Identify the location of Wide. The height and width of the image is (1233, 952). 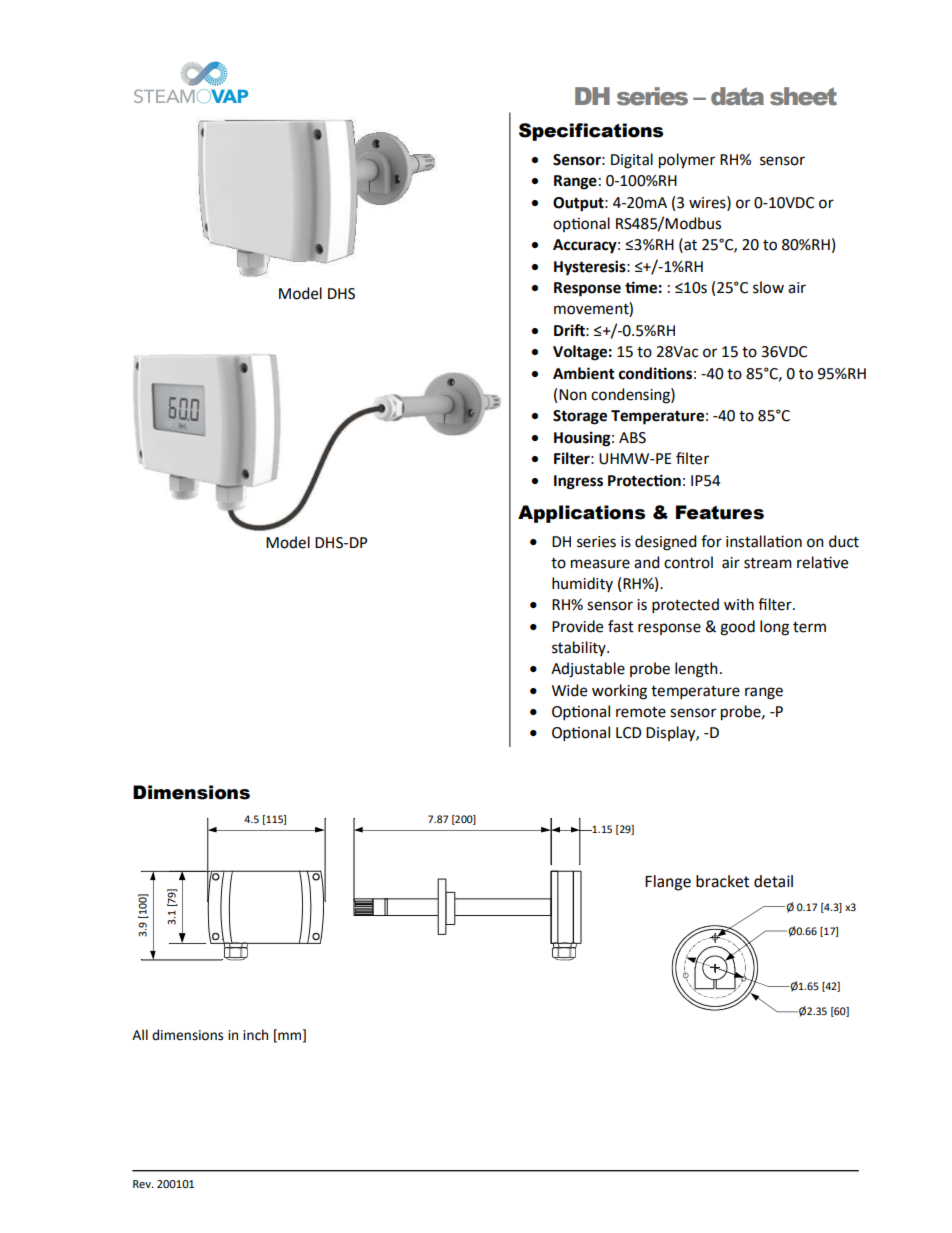
(569, 690).
